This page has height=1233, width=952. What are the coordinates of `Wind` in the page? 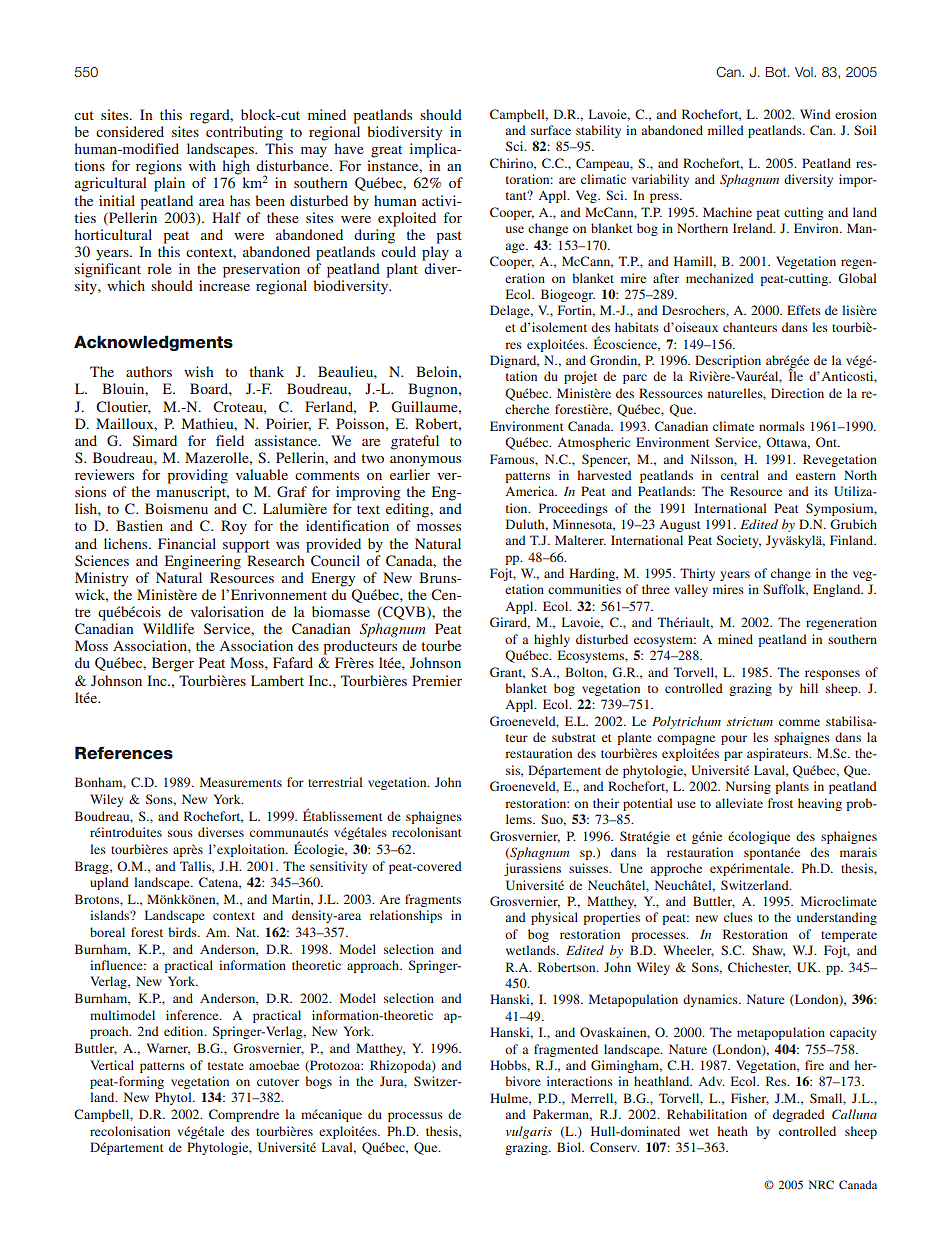 It's located at (815, 114).
